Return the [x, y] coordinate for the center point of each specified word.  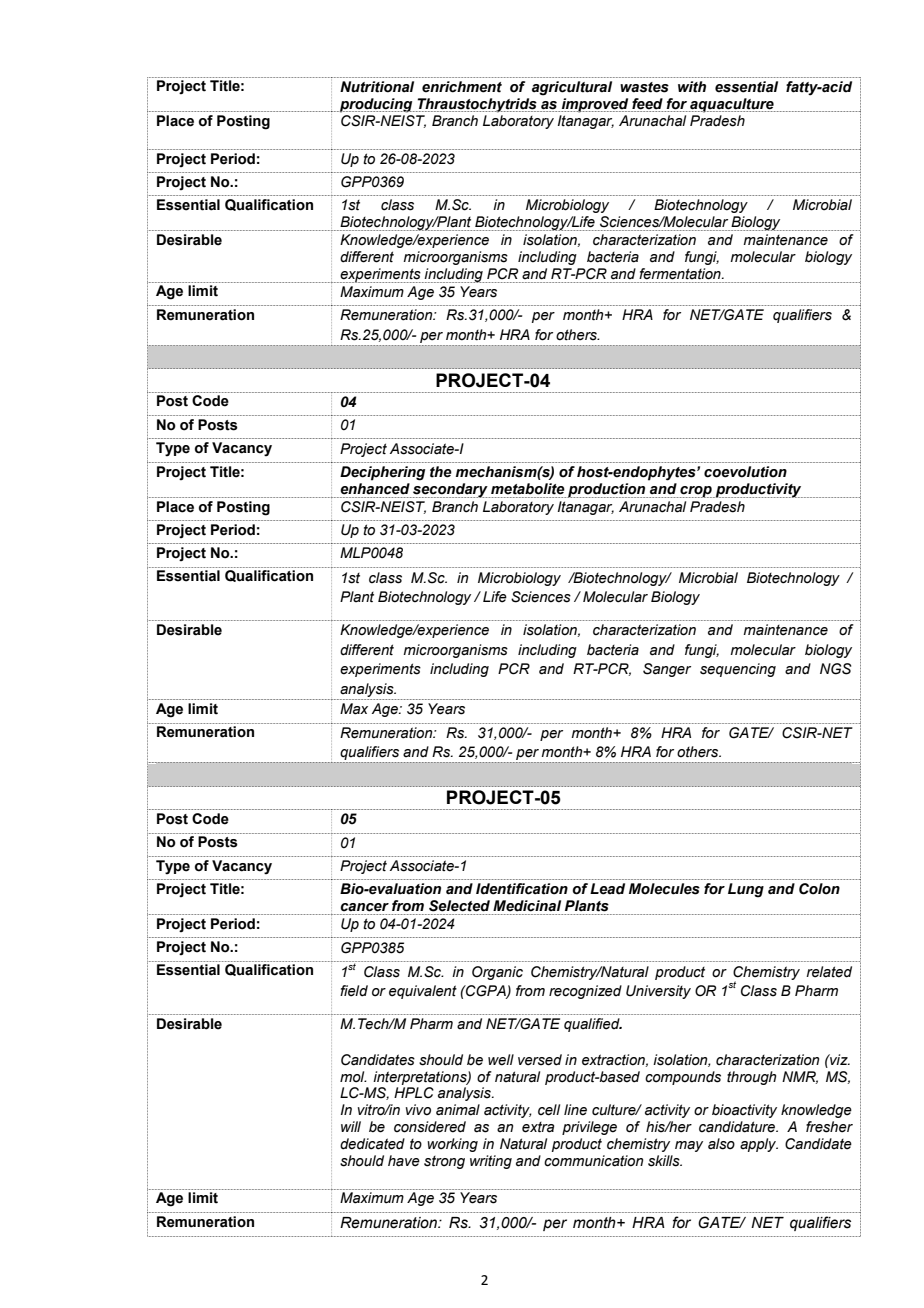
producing [376, 105]
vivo [418, 1110]
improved [595, 105]
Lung [746, 890]
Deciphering [382, 473]
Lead [607, 889]
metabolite [528, 489]
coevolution [745, 472]
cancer [364, 907]
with [692, 87]
